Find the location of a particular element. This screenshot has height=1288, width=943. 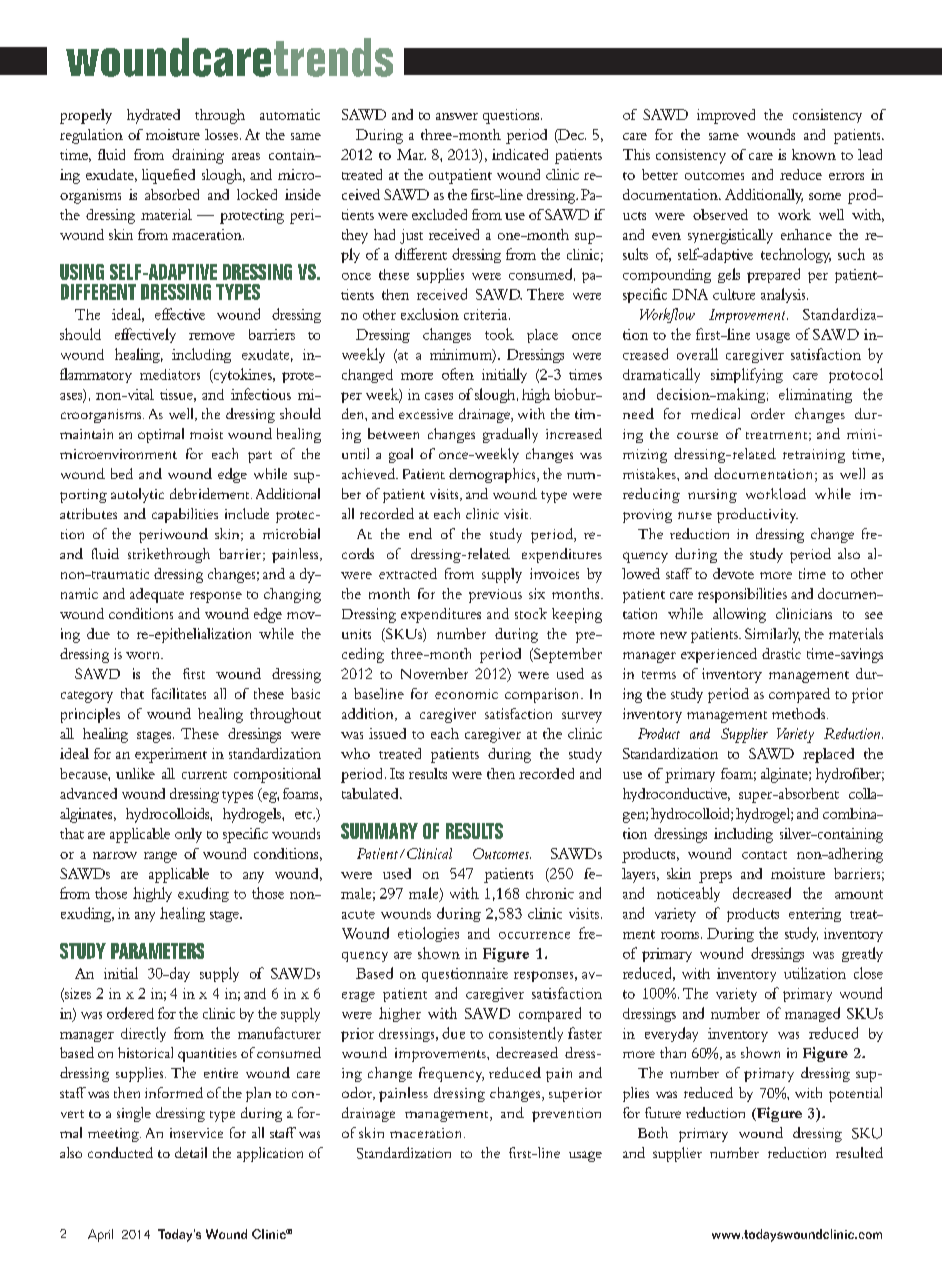

drastic is located at coordinates (781, 653).
